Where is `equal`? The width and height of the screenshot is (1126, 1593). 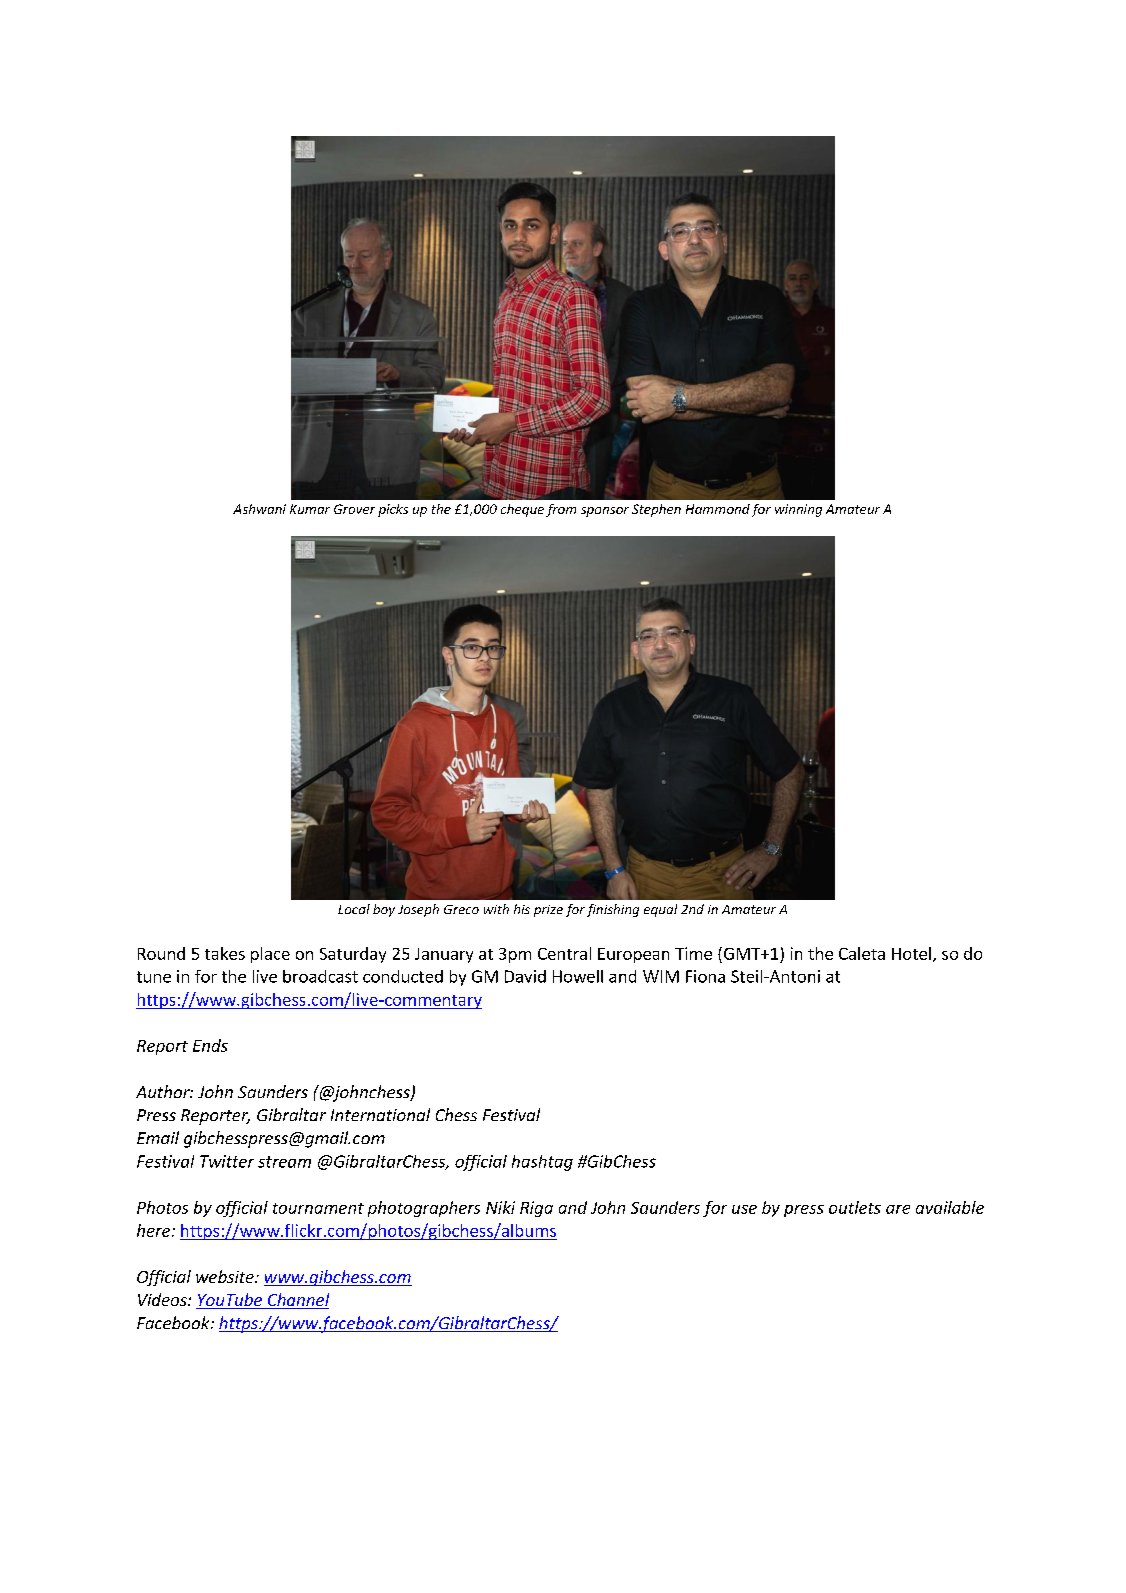 equal is located at coordinates (660, 910).
